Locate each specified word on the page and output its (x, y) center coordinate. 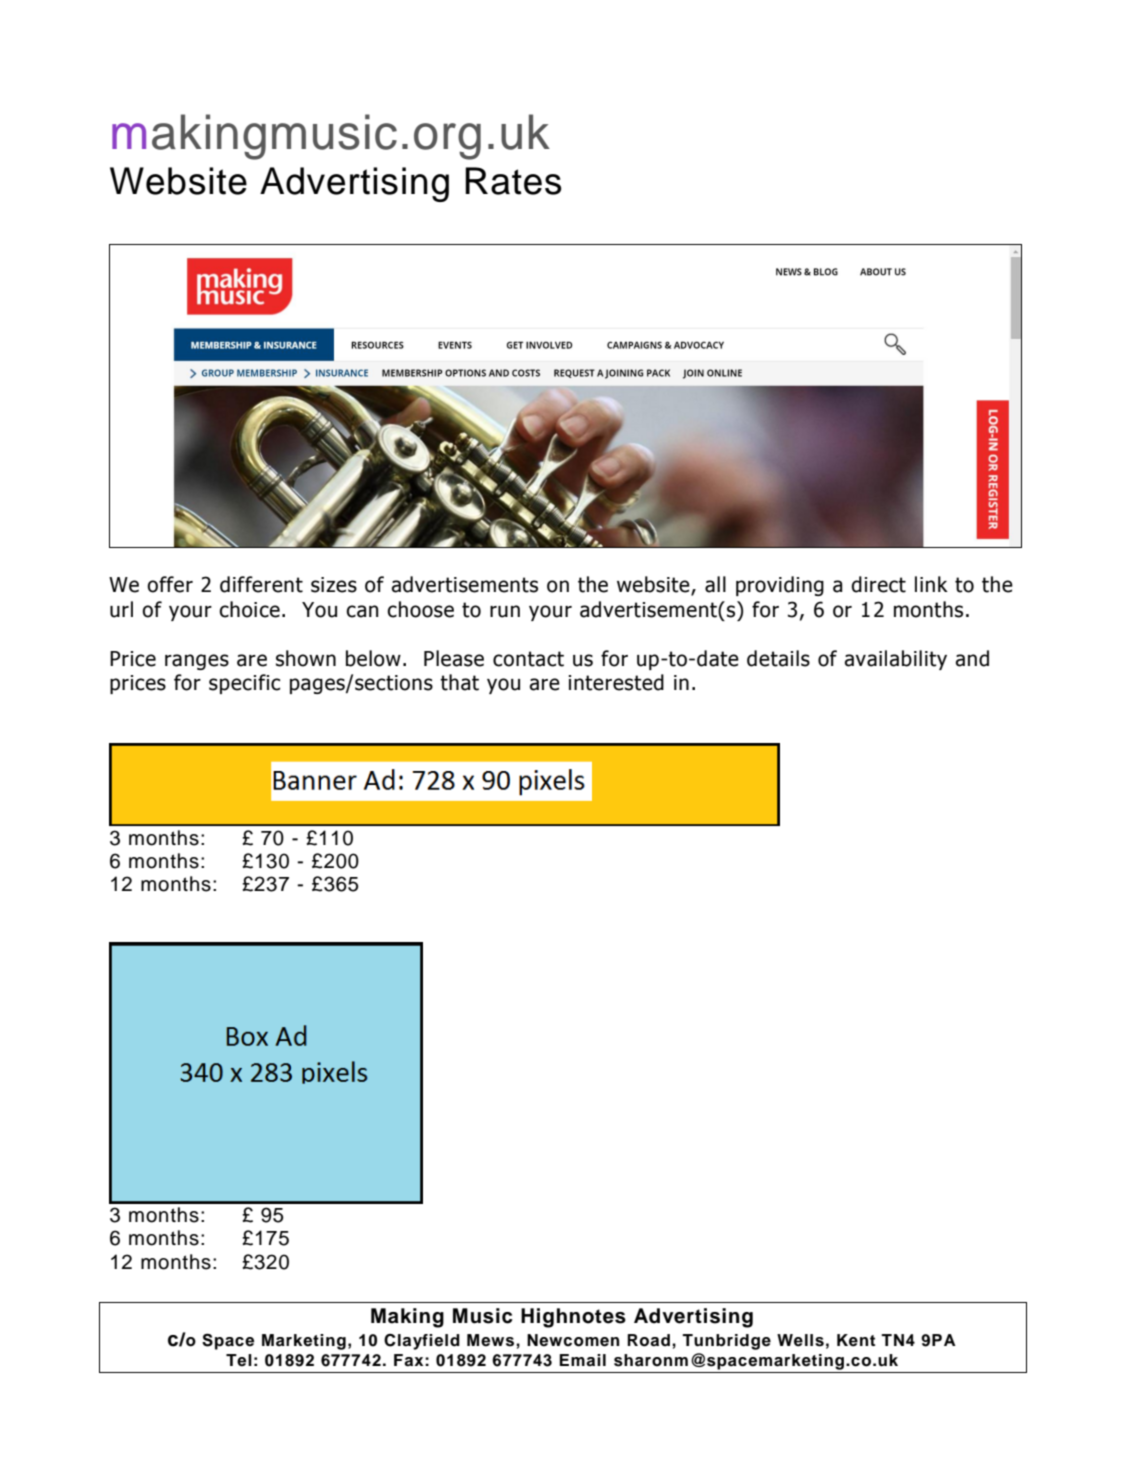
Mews (492, 1340)
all (715, 584)
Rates (513, 181)
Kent (856, 1340)
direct (878, 584)
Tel (239, 1360)
